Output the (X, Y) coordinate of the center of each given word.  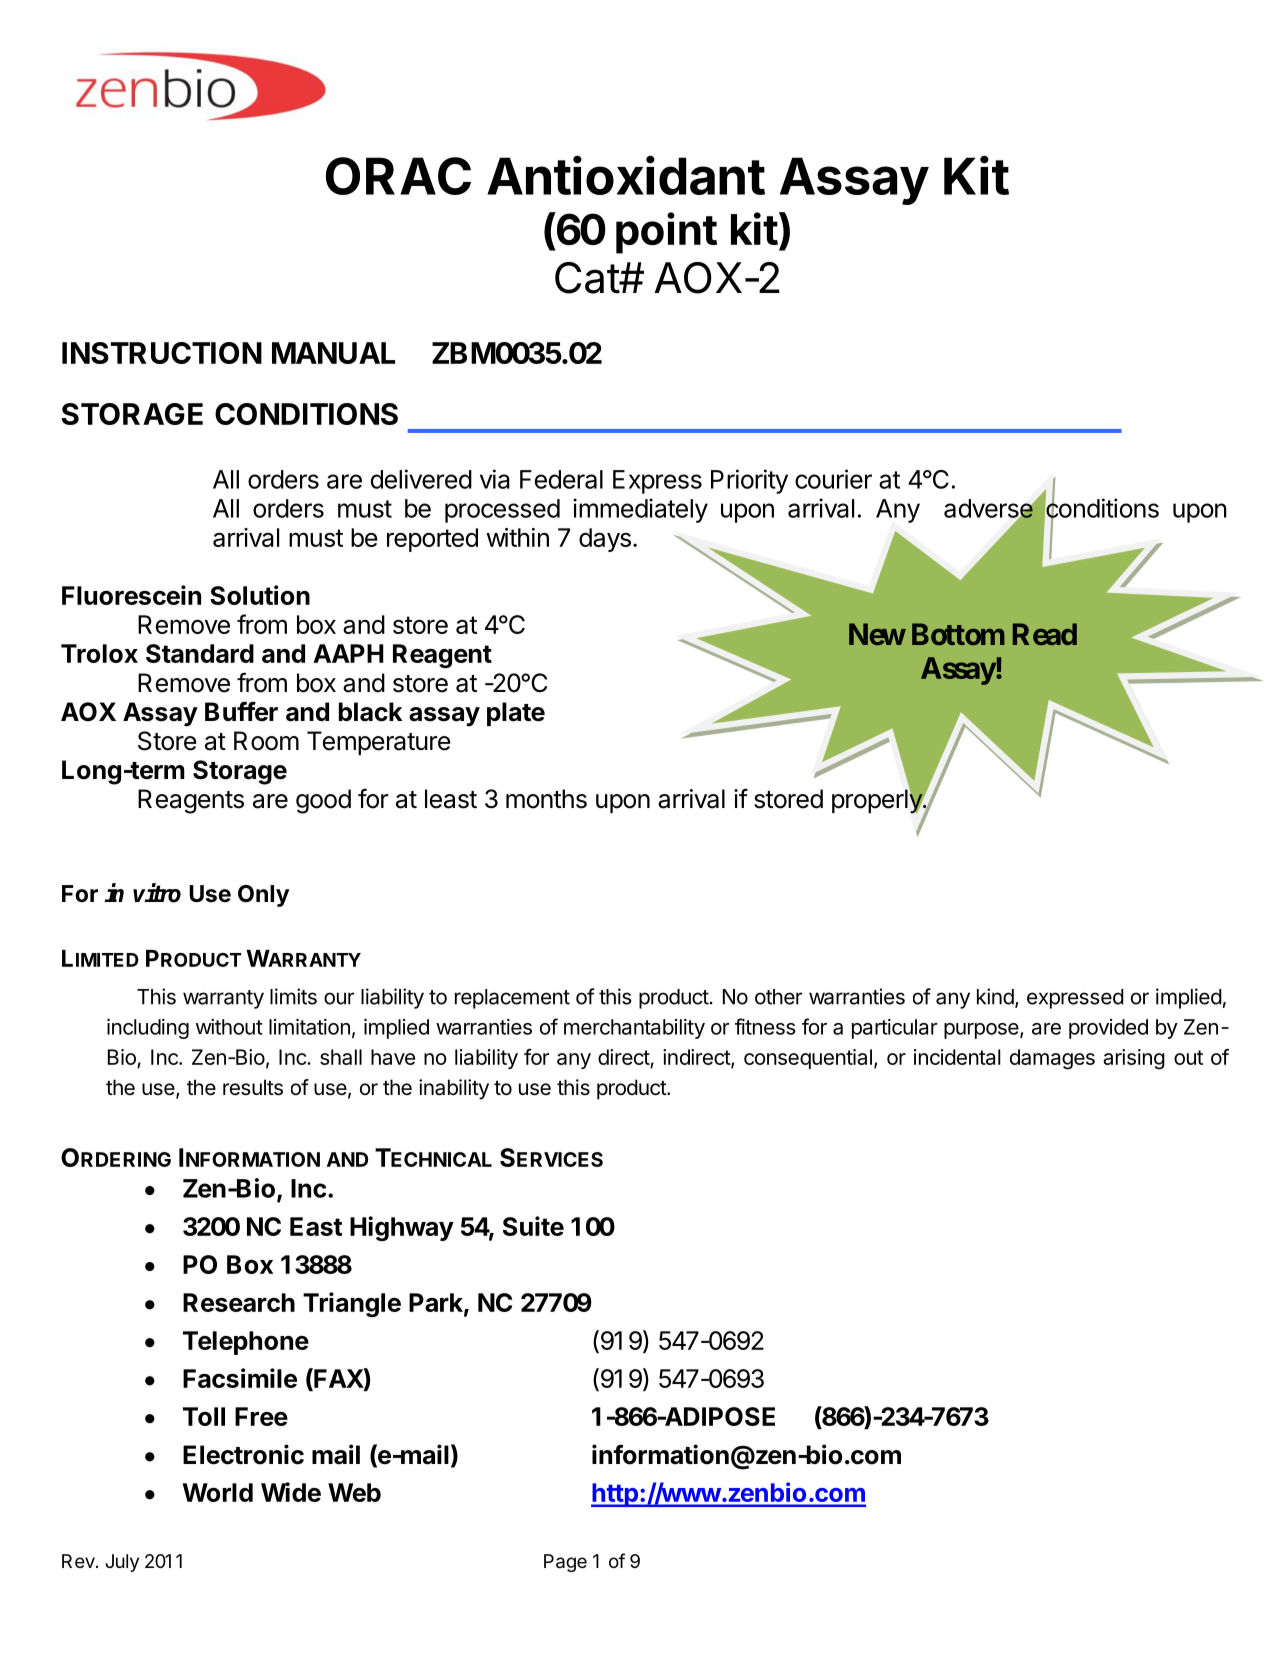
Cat (587, 278)
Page (565, 1563)
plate (516, 714)
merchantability (634, 1029)
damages (1052, 1059)
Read (1045, 634)
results (253, 1087)
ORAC (398, 176)
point (666, 233)
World (217, 1492)
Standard (200, 653)
